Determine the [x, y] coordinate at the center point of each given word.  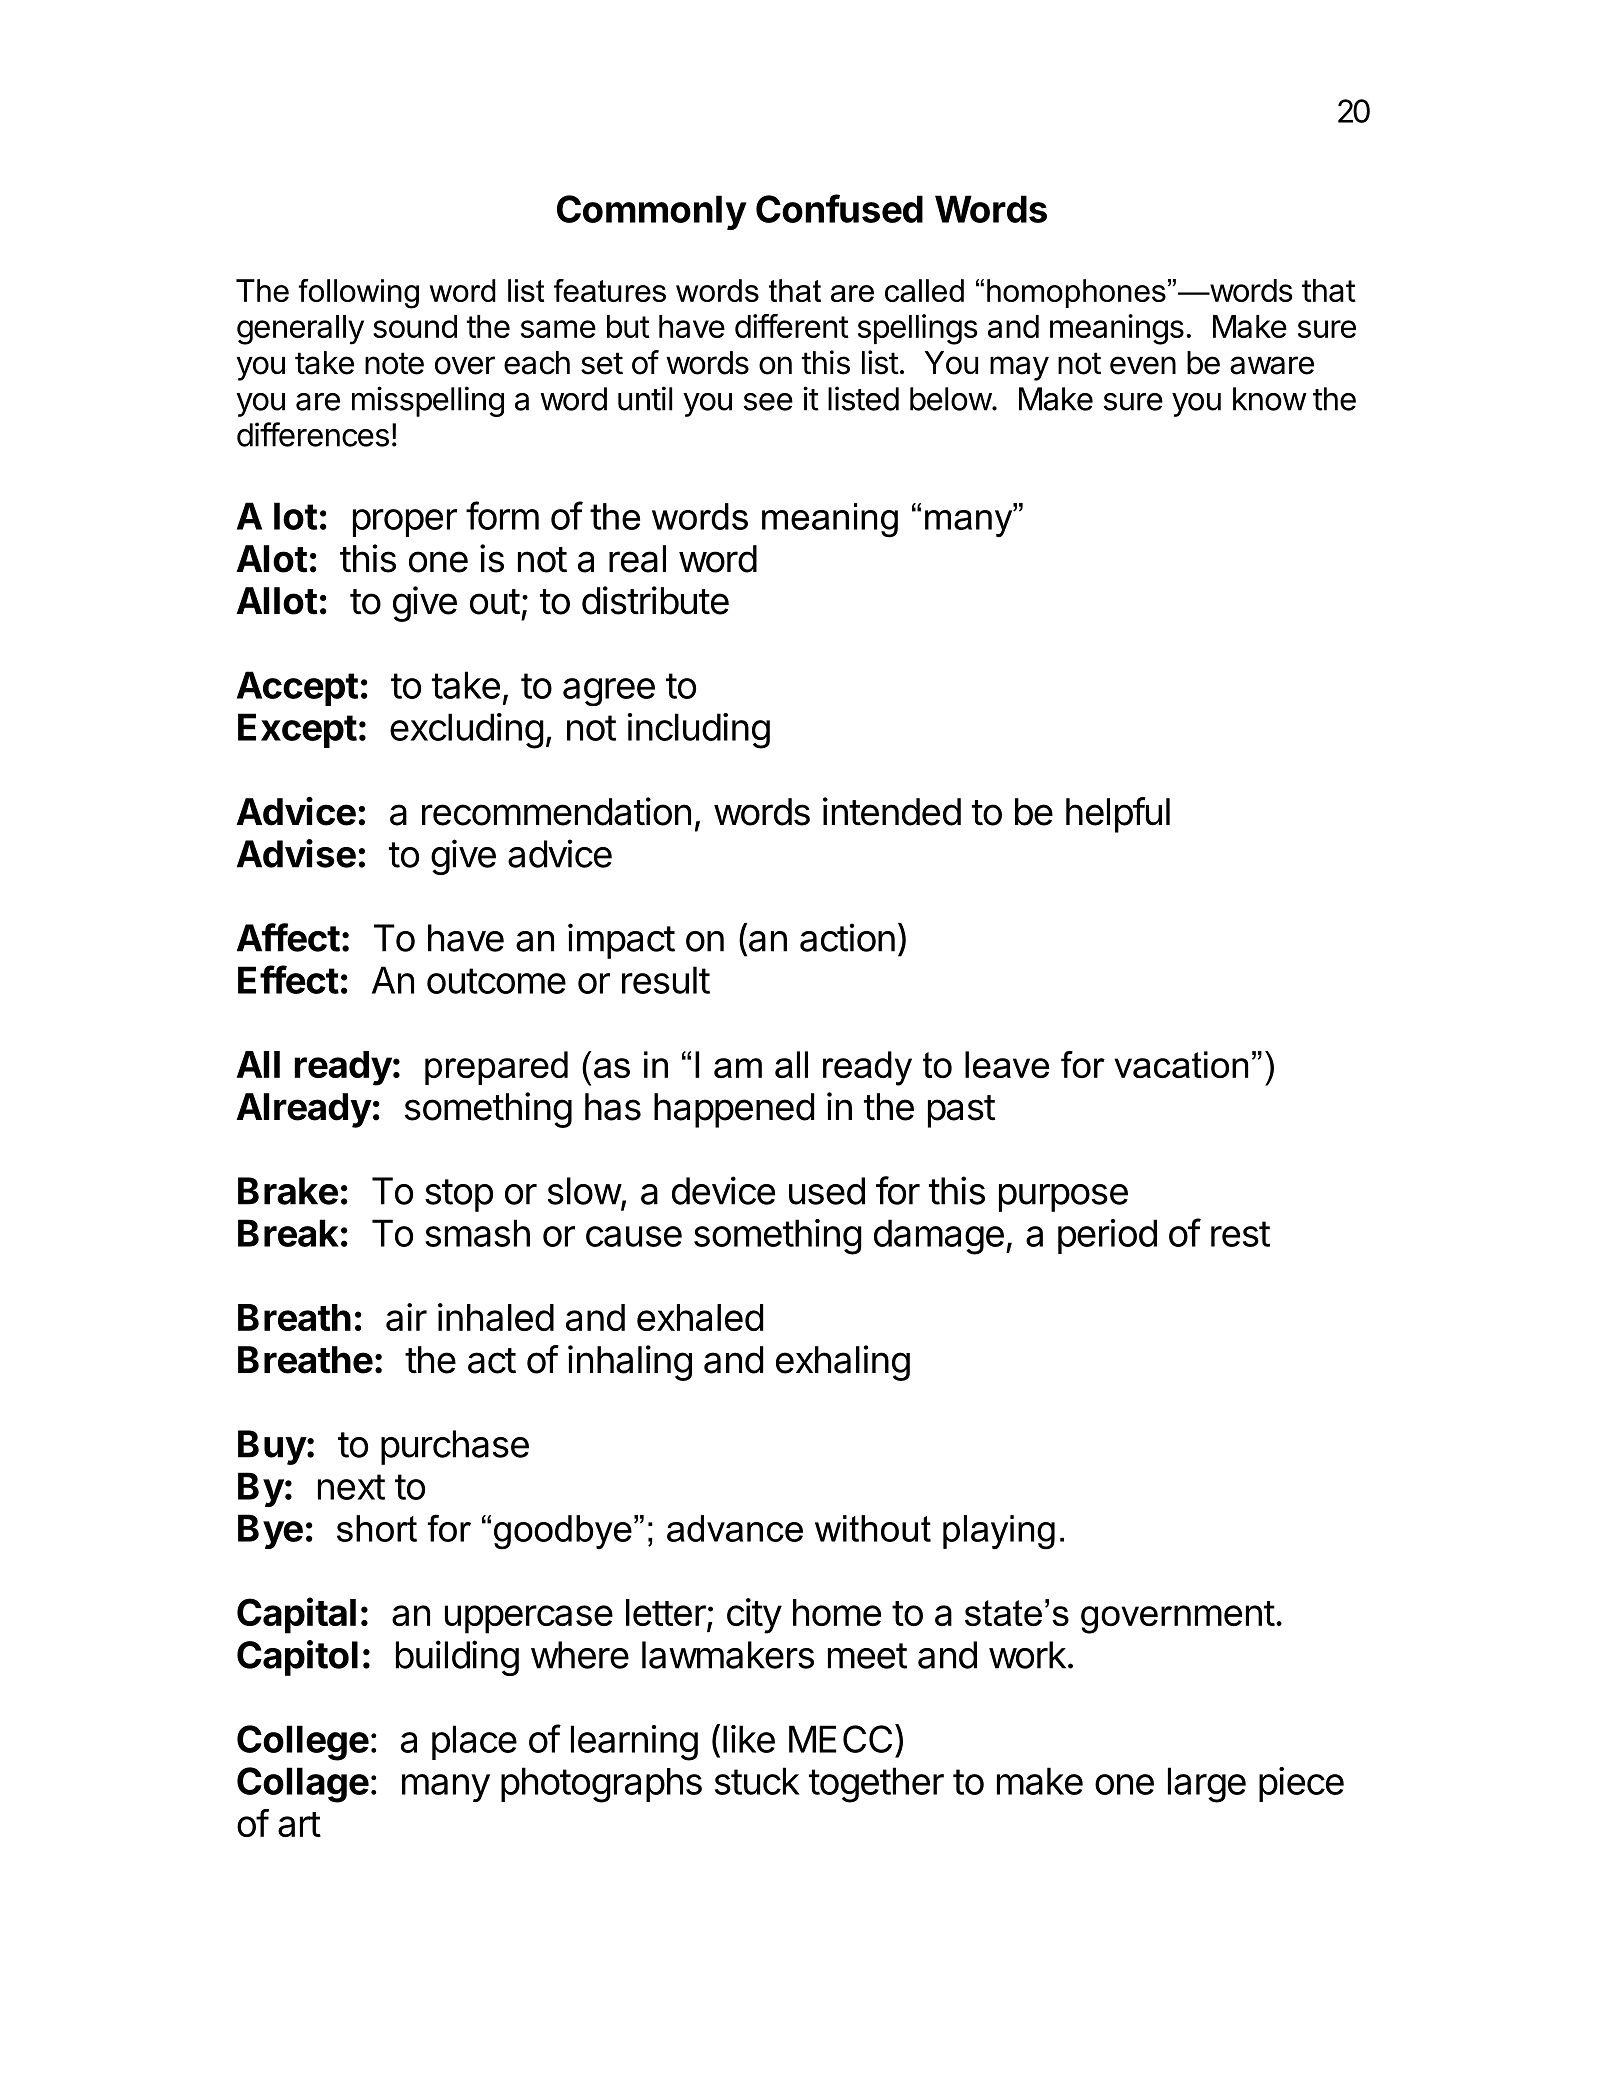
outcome [496, 981]
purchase [455, 1447]
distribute [655, 600]
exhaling [843, 1363]
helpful [1118, 815]
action [847, 937]
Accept [297, 688]
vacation [1181, 1064]
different [792, 326]
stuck [757, 1781]
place [474, 1742]
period [1107, 1236]
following [358, 294]
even [1143, 365]
